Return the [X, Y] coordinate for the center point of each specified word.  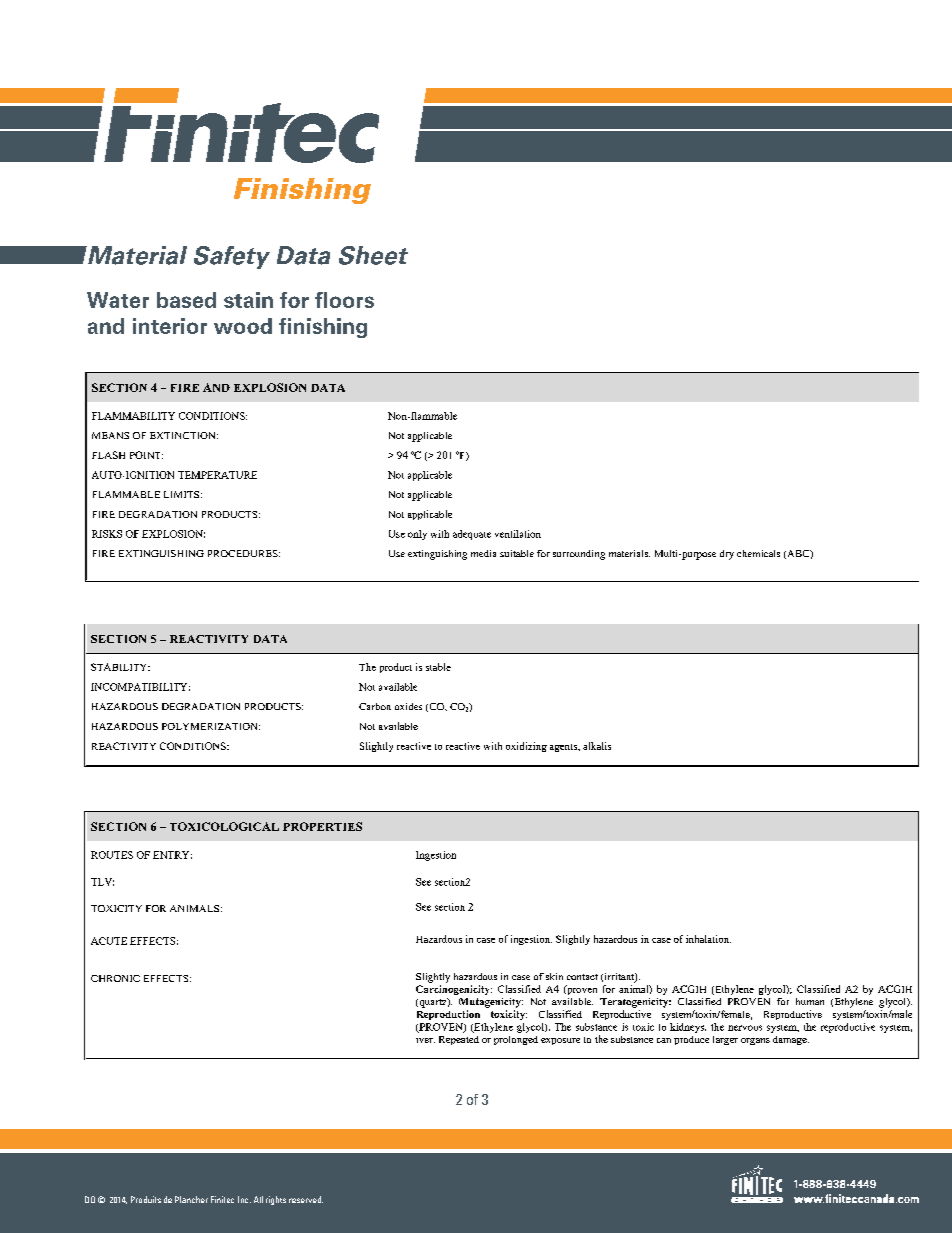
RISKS [107, 534]
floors [344, 300]
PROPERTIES [322, 826]
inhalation [708, 939]
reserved [306, 1199]
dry [727, 555]
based [186, 300]
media [483, 553]
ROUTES [112, 855]
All [258, 1199]
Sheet [373, 255]
